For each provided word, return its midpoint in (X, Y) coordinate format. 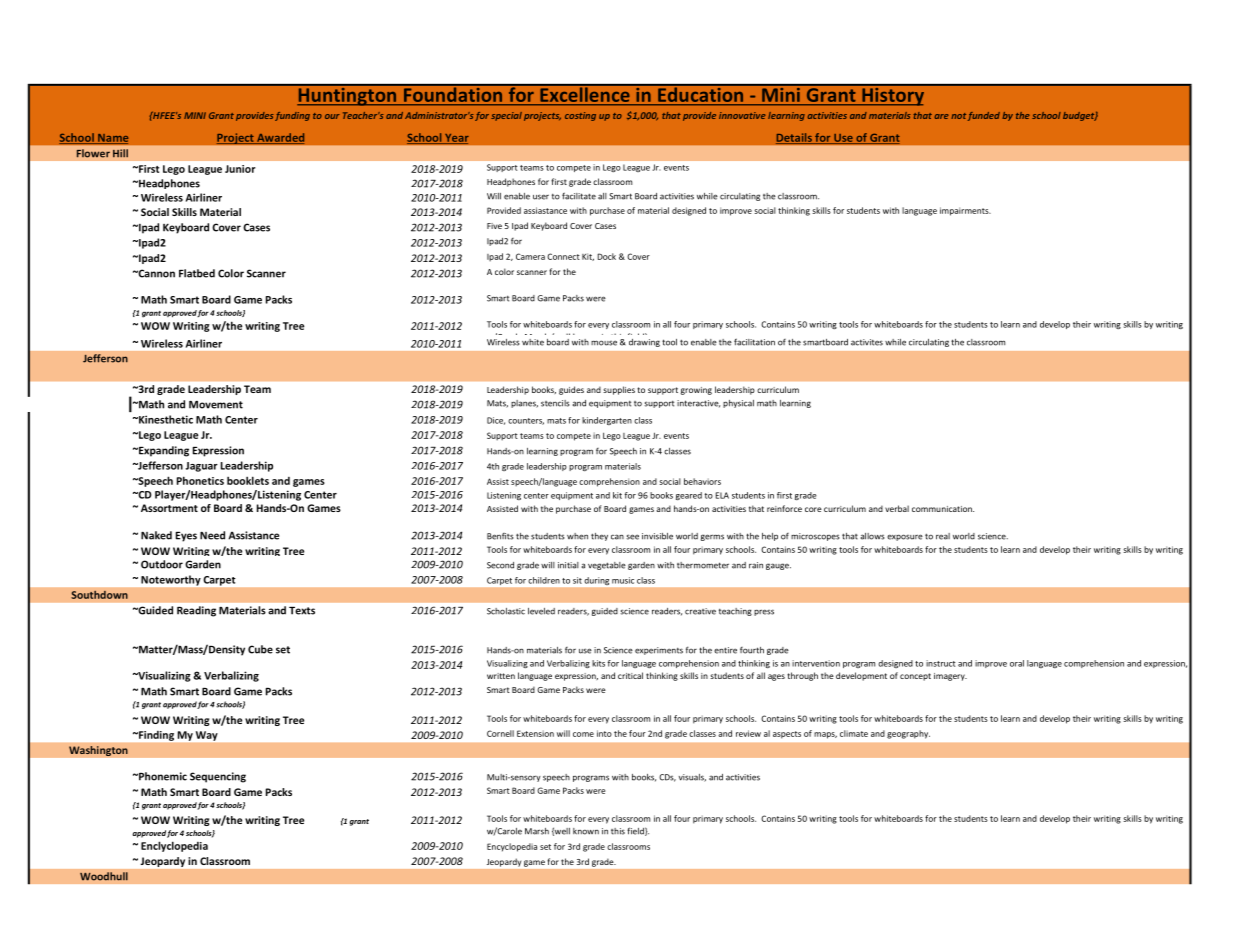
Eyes (186, 537)
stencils (555, 403)
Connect (563, 256)
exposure (905, 537)
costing (580, 116)
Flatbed (197, 273)
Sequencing (218, 777)
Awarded (279, 138)
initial (568, 565)
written (501, 676)
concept (915, 677)
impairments (965, 211)
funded (984, 116)
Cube (260, 649)
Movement (216, 405)
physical (738, 404)
